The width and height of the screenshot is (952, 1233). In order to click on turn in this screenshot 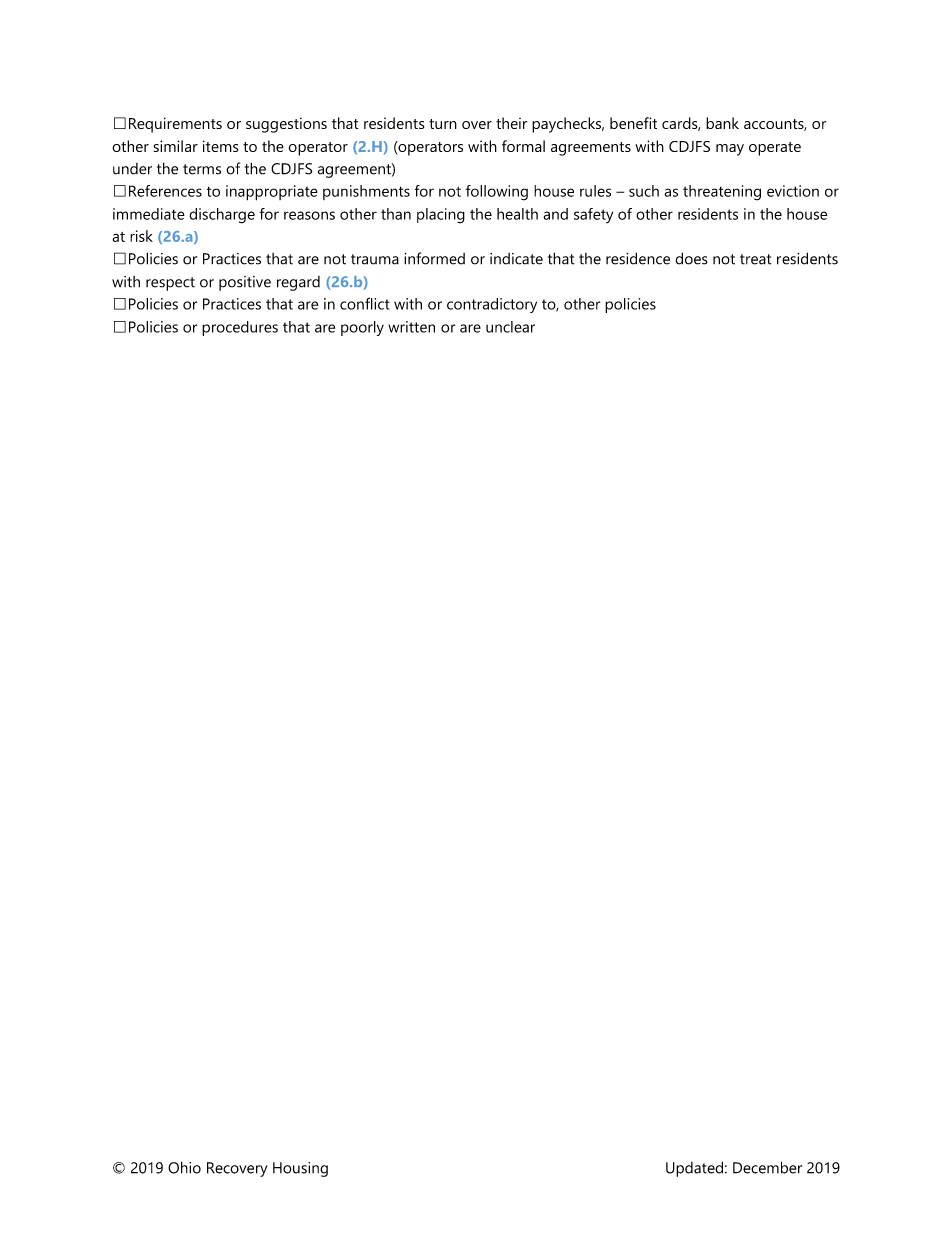, I will do `click(443, 124)`.
